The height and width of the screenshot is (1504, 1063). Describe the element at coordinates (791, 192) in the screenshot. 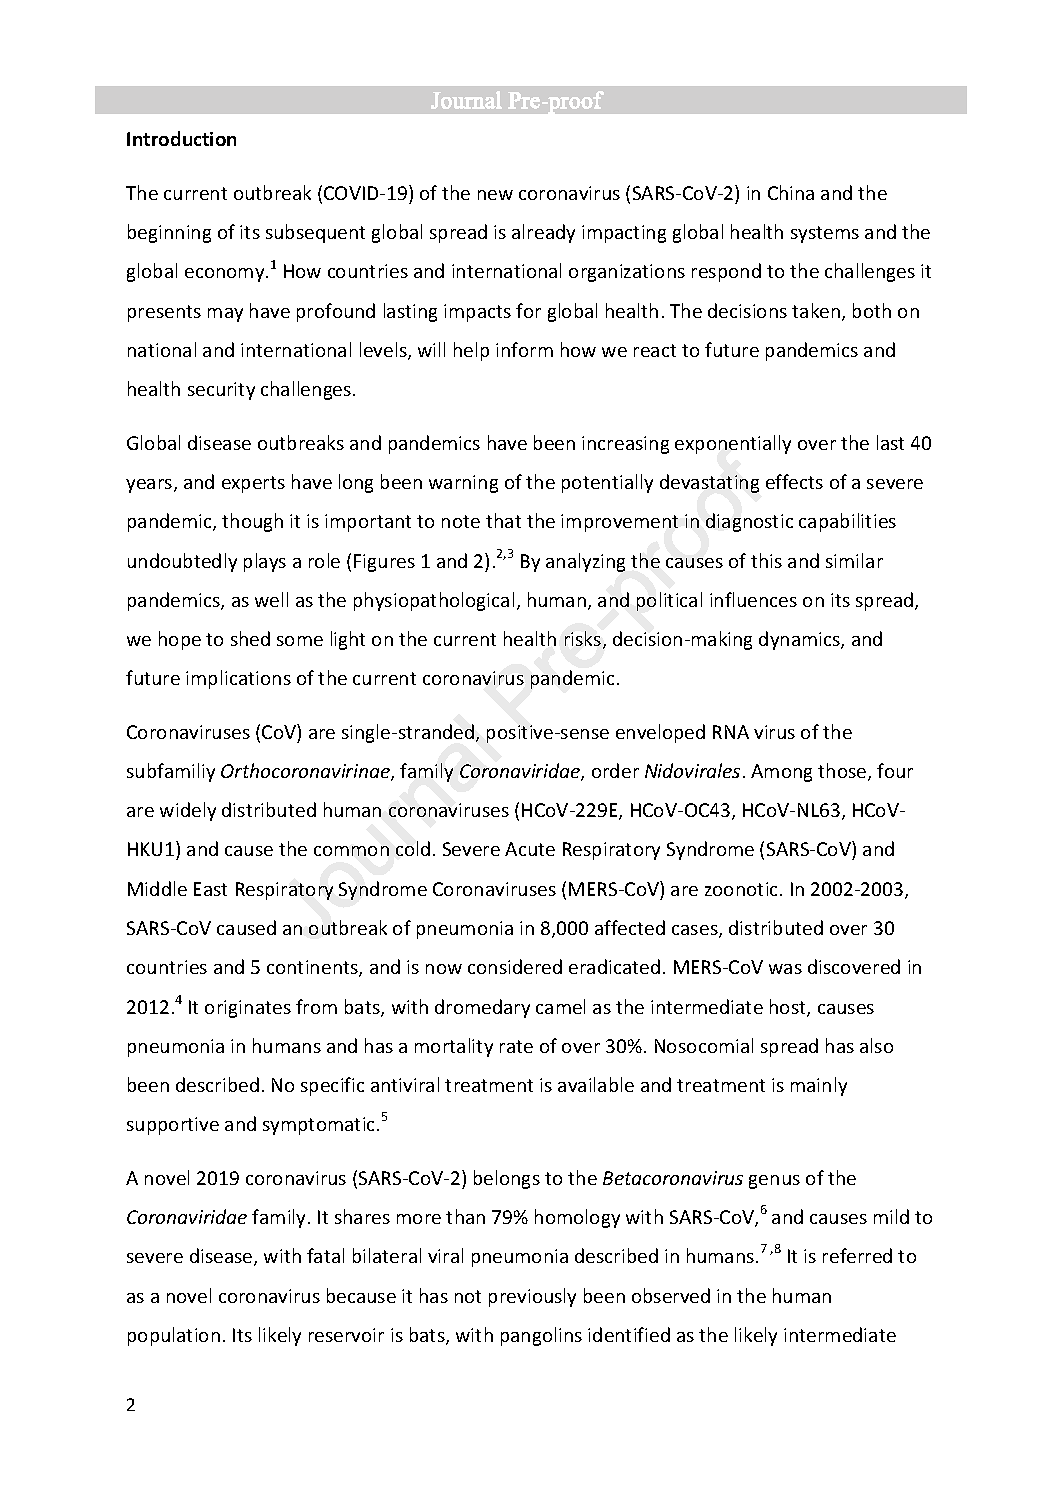

I see `China` at that location.
